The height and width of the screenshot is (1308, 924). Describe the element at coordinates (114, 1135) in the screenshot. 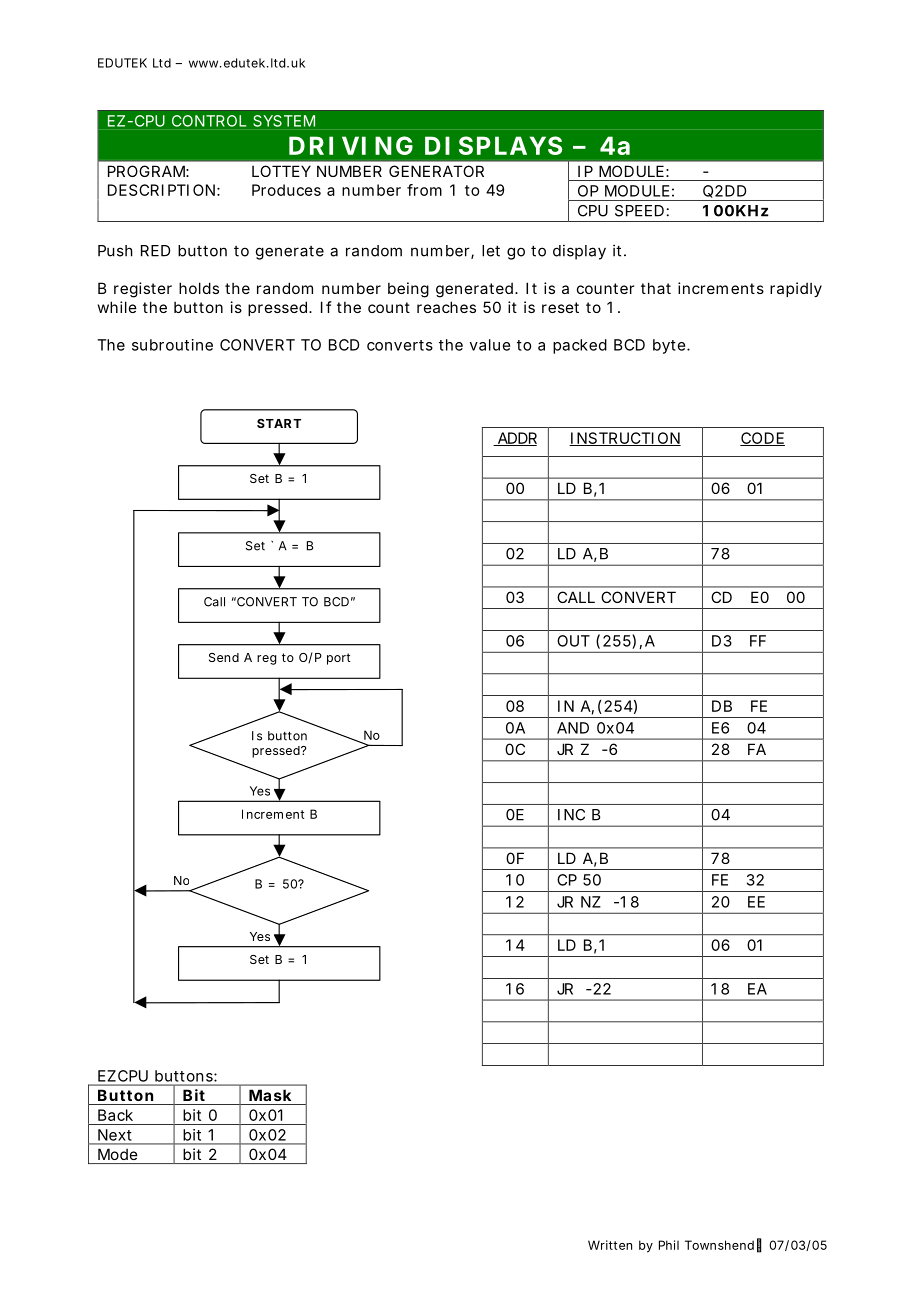

I see `Next` at that location.
